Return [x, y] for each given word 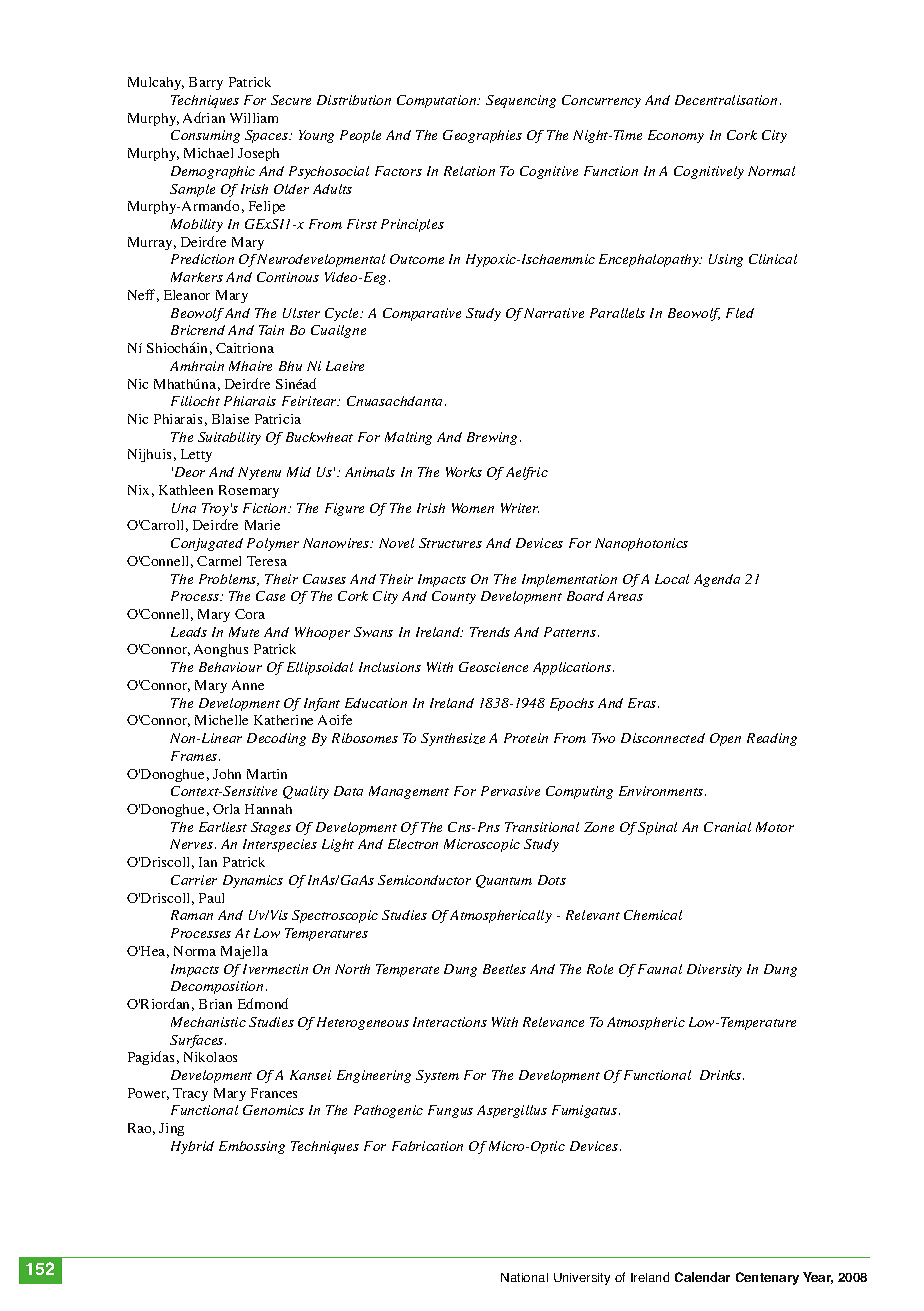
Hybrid [192, 1147]
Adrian [204, 117]
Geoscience [493, 667]
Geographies [482, 136]
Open [725, 739]
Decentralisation [726, 100]
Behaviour [230, 667]
